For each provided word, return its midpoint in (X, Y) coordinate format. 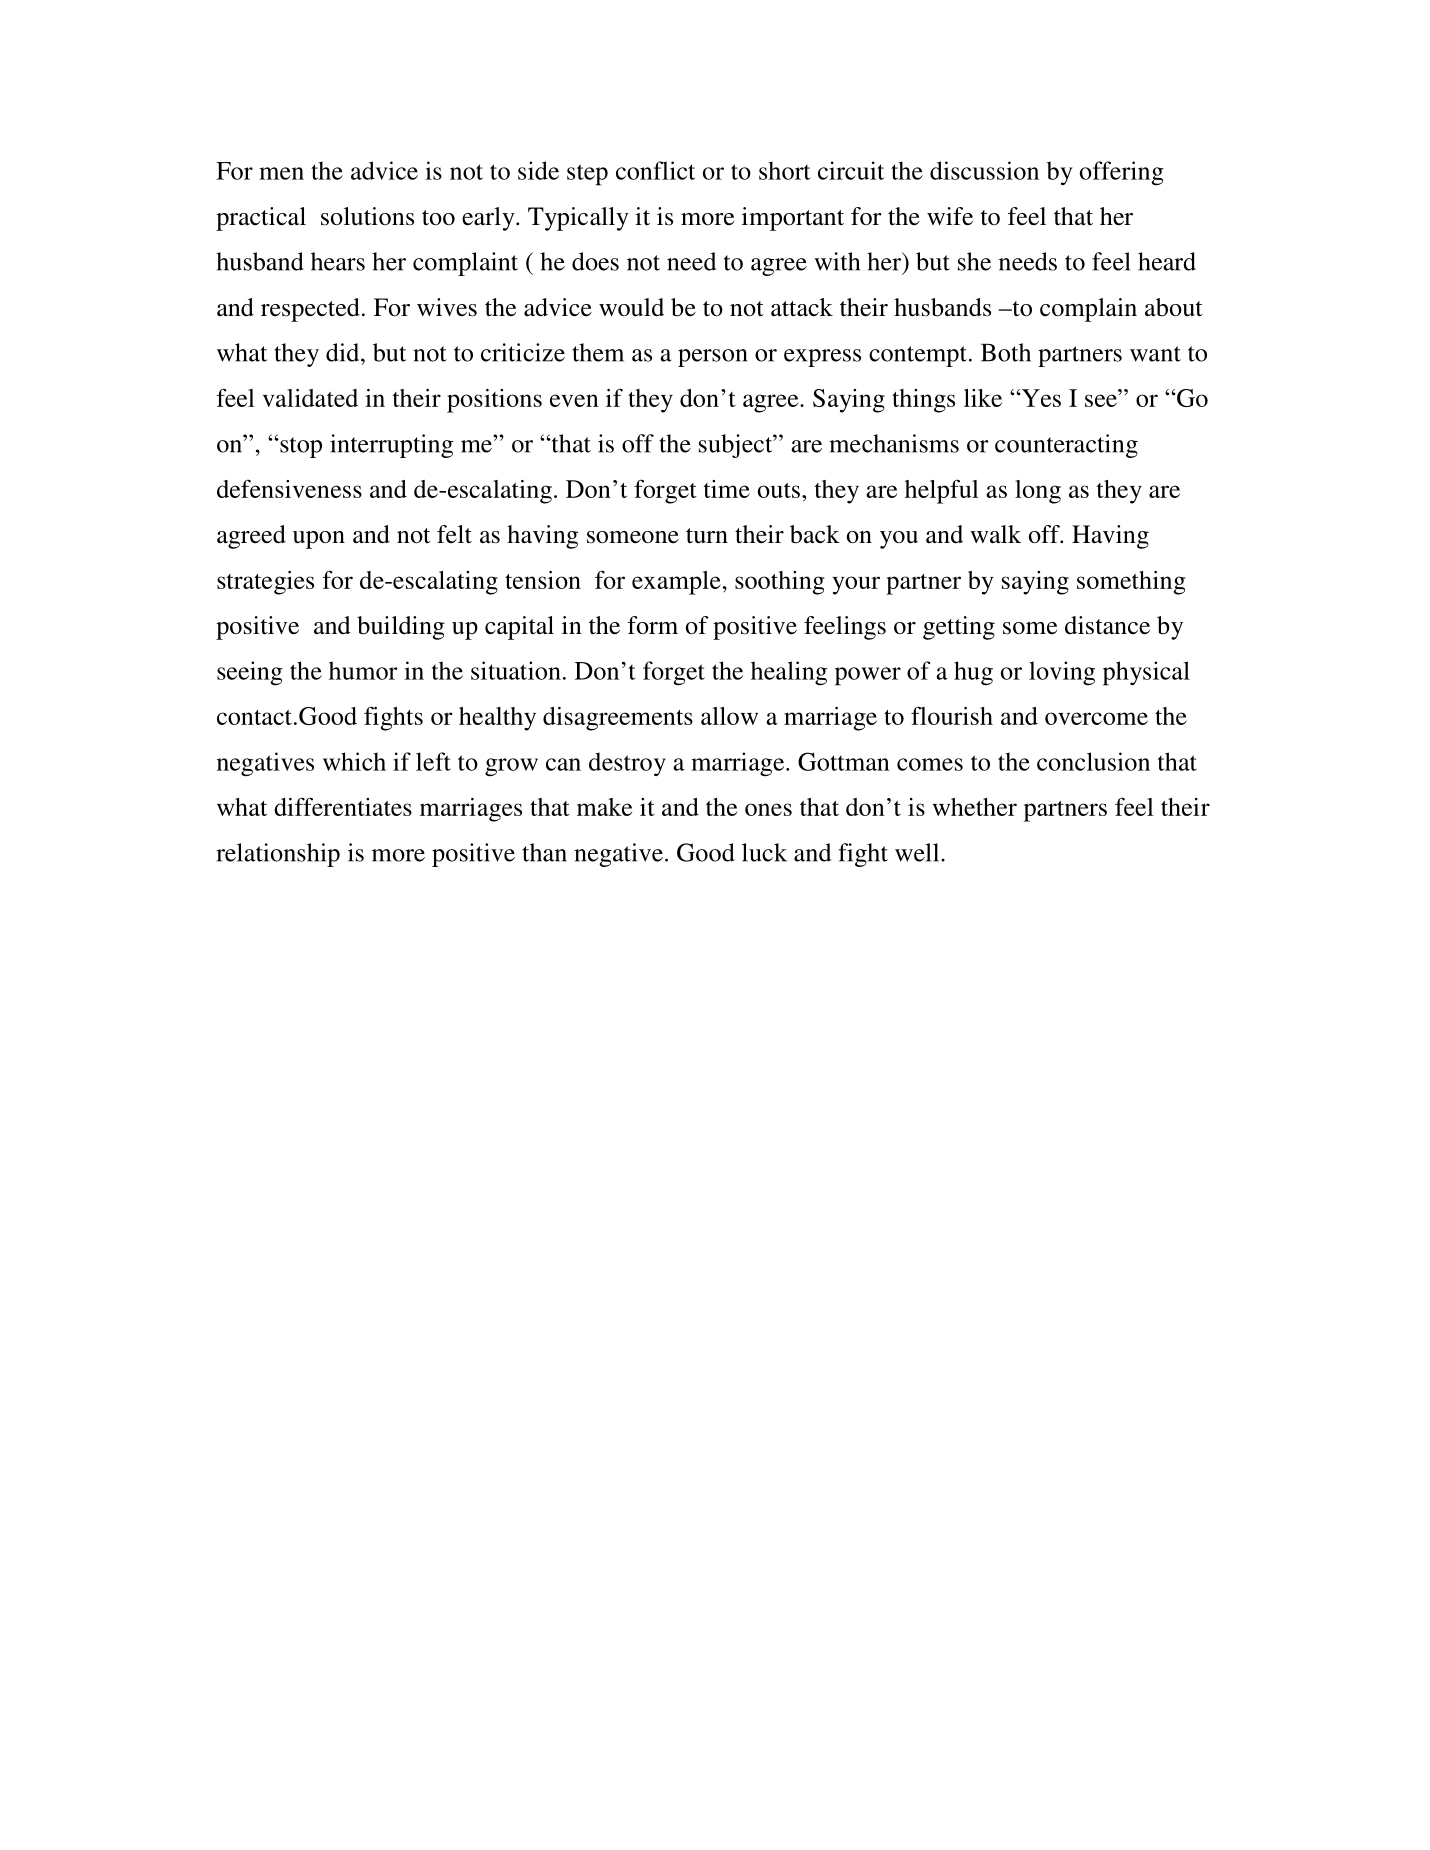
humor (363, 670)
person (712, 358)
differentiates (343, 806)
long (1038, 492)
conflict (655, 170)
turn (707, 536)
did (344, 352)
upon (319, 540)
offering (1121, 173)
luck (764, 852)
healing (789, 673)
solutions (367, 216)
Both (1006, 352)
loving (1062, 673)
